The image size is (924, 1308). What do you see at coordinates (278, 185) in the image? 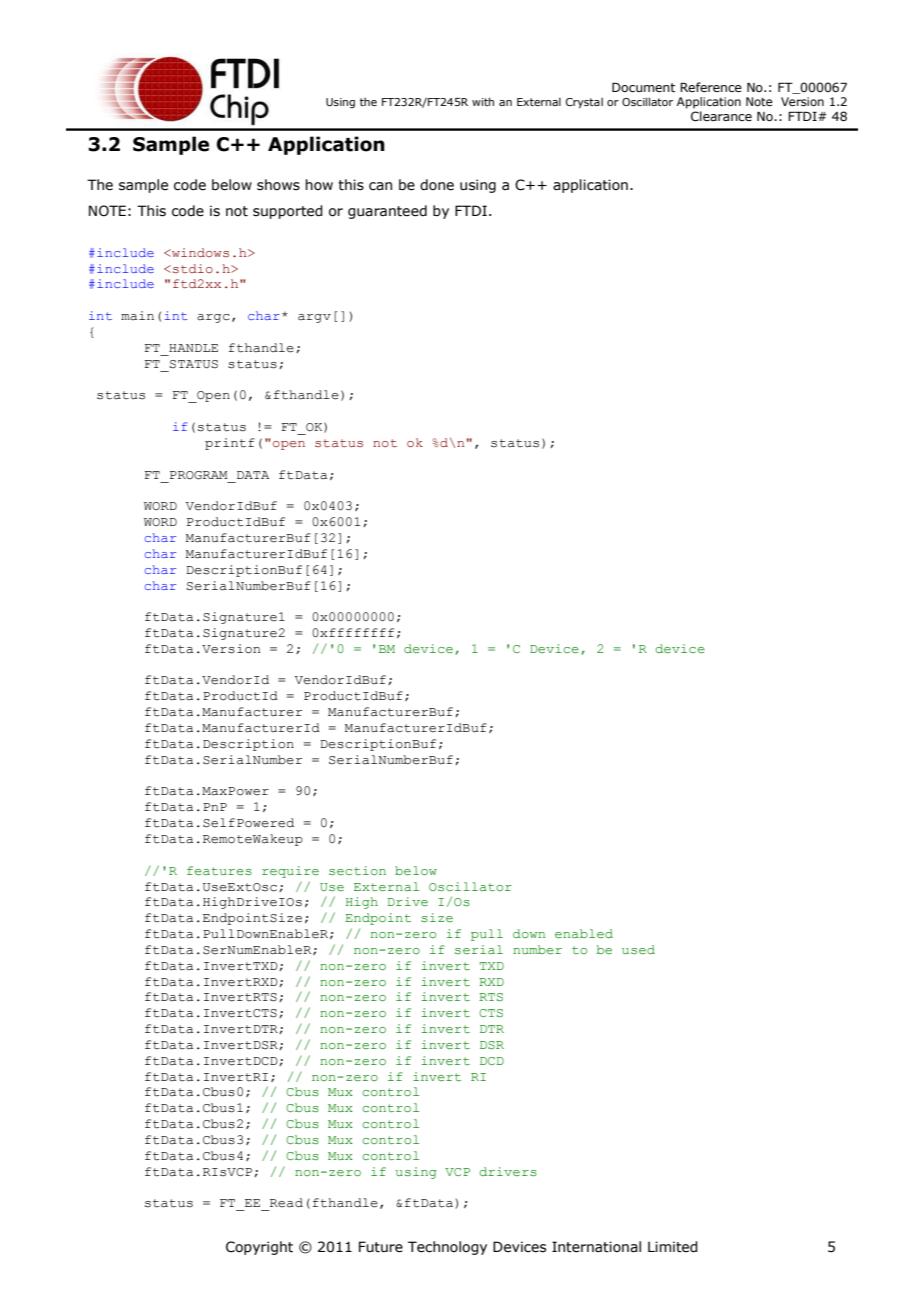
I see `shows` at bounding box center [278, 185].
